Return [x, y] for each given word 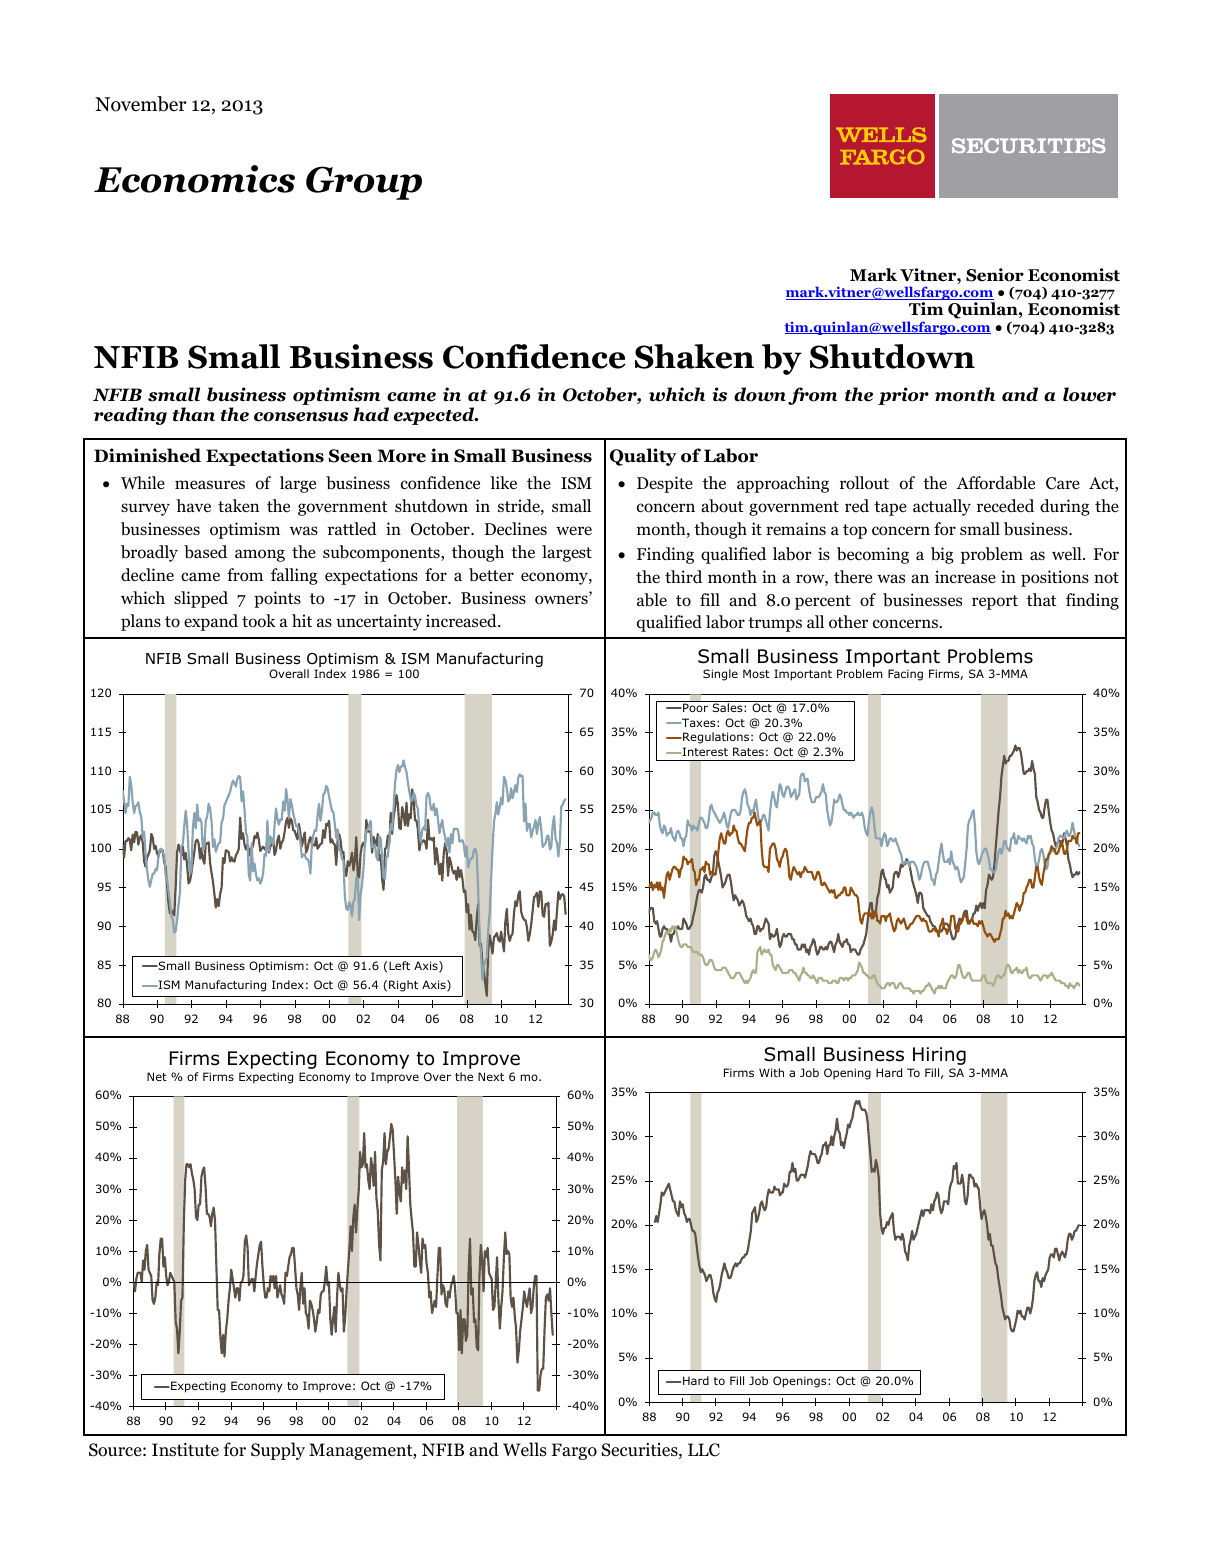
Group [364, 183]
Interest [705, 751]
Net [157, 1076]
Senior [995, 275]
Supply [278, 1451]
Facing [905, 675]
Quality [643, 457]
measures [210, 484]
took [259, 621]
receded [1005, 506]
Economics [194, 179]
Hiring [939, 1056]
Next [491, 1076]
